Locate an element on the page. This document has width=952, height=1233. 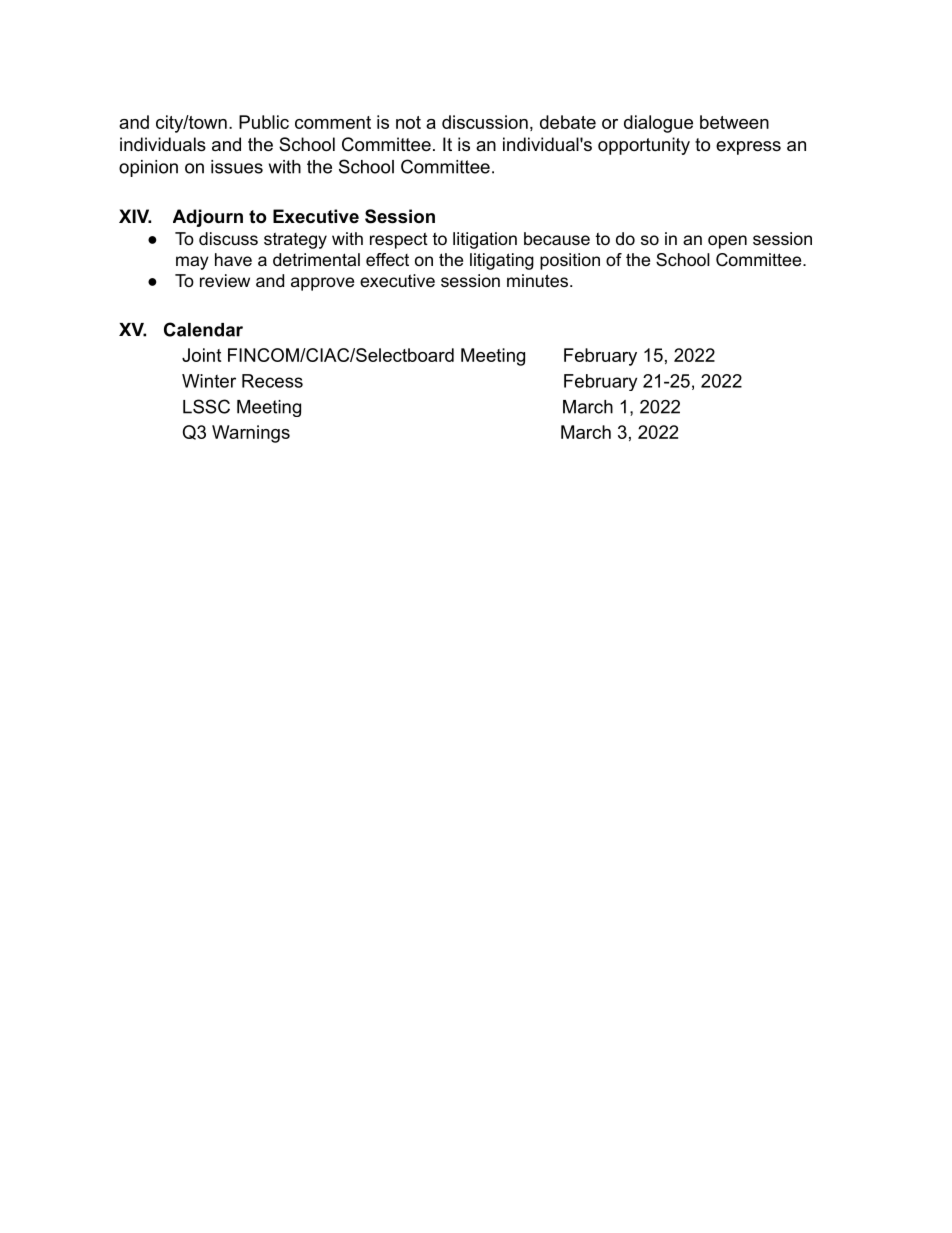
Warnings is located at coordinates (251, 434).
